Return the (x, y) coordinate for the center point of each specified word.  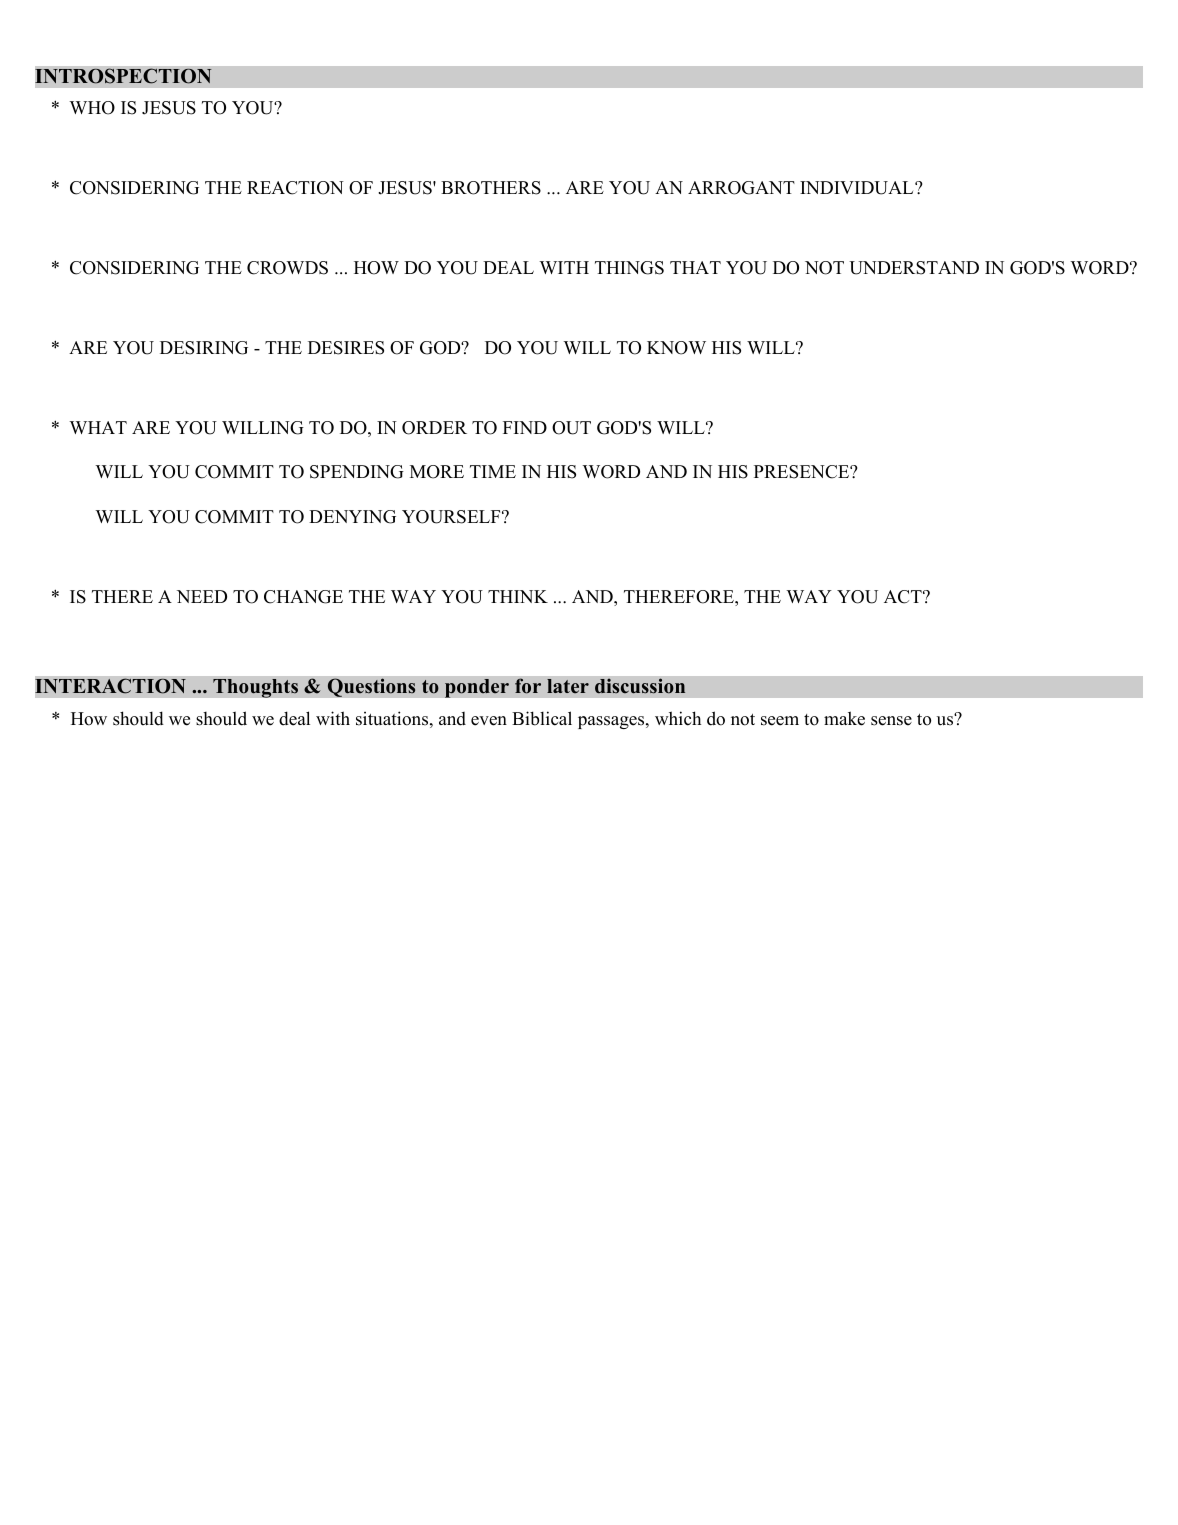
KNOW (676, 348)
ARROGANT (741, 188)
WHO (92, 108)
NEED (202, 596)
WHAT (98, 427)
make (844, 718)
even (489, 721)
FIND (525, 427)
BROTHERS (491, 188)
